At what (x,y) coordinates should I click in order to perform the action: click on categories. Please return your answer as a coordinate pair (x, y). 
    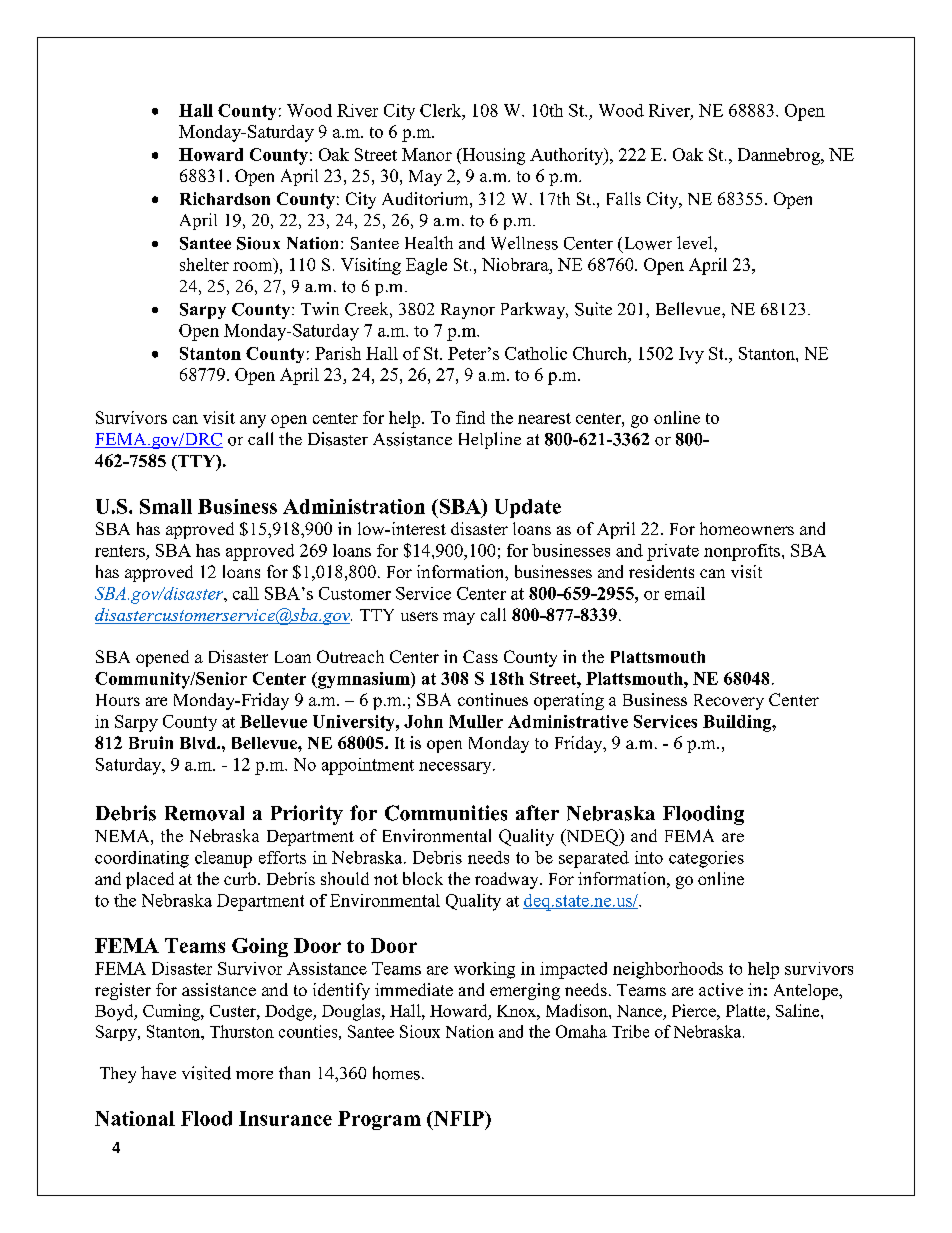
    Looking at the image, I should click on (706, 859).
